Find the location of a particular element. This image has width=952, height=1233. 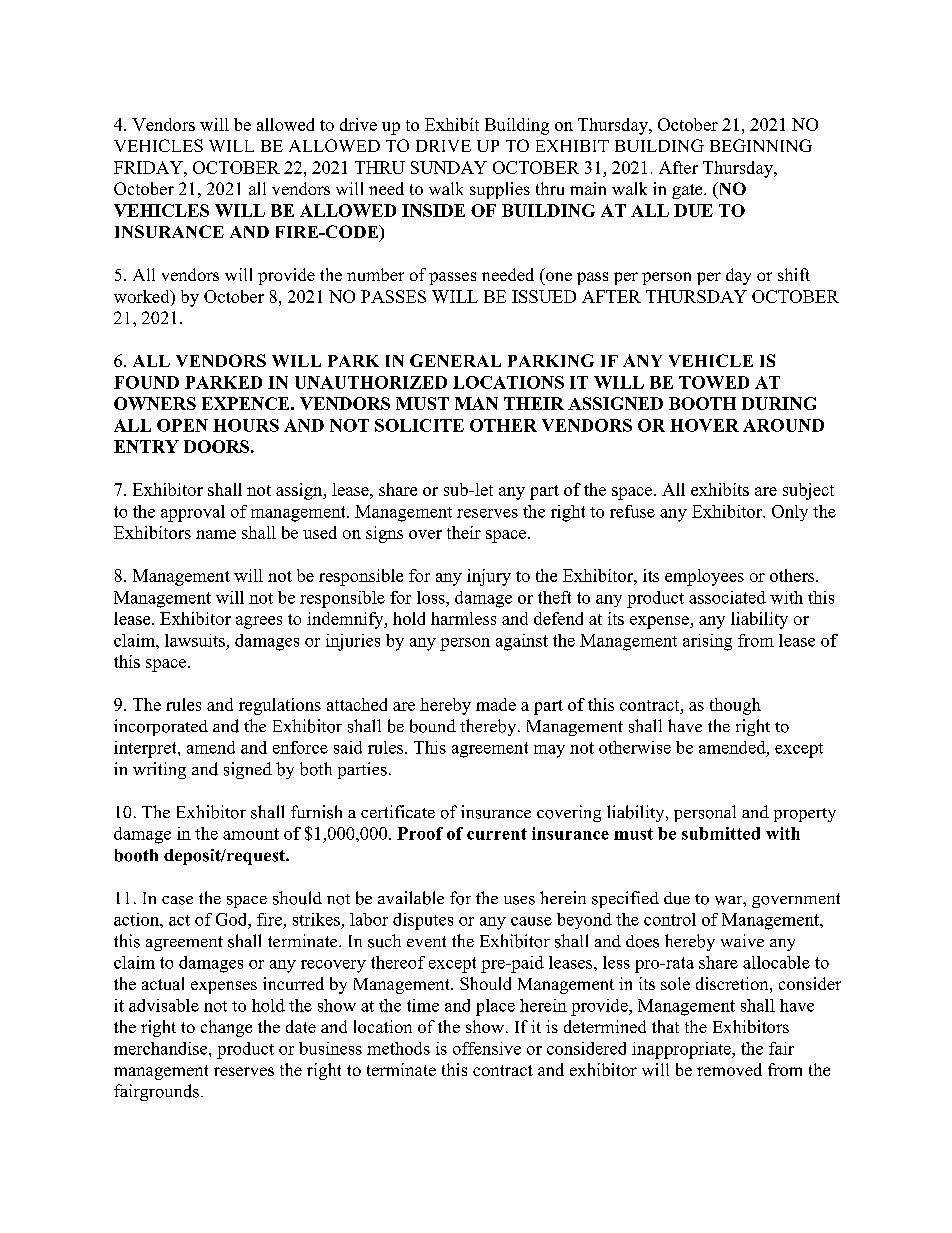

amount is located at coordinates (251, 834).
